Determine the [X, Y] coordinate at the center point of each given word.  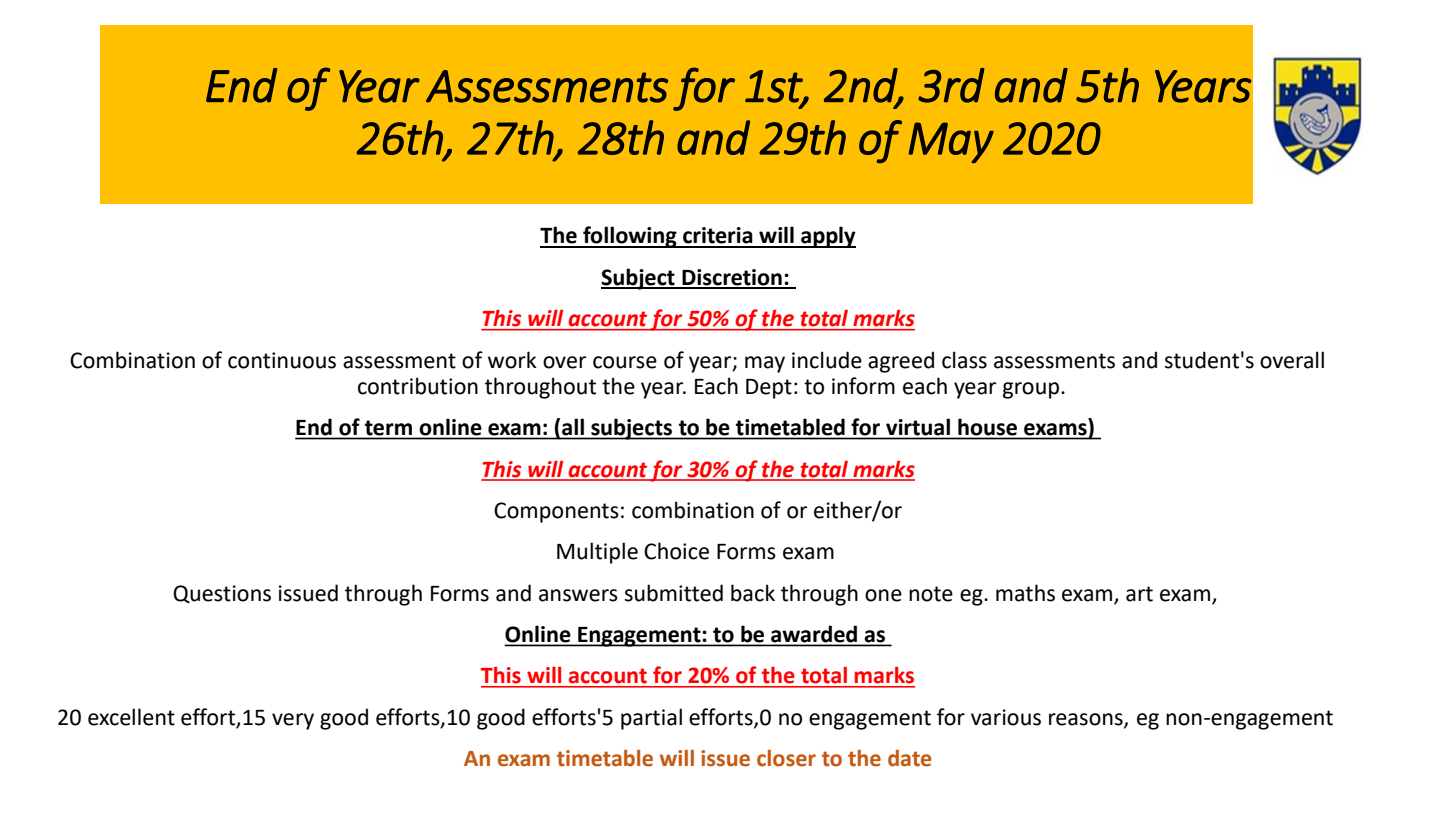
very [293, 721]
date [909, 758]
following [630, 237]
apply [827, 237]
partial [651, 719]
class [964, 360]
